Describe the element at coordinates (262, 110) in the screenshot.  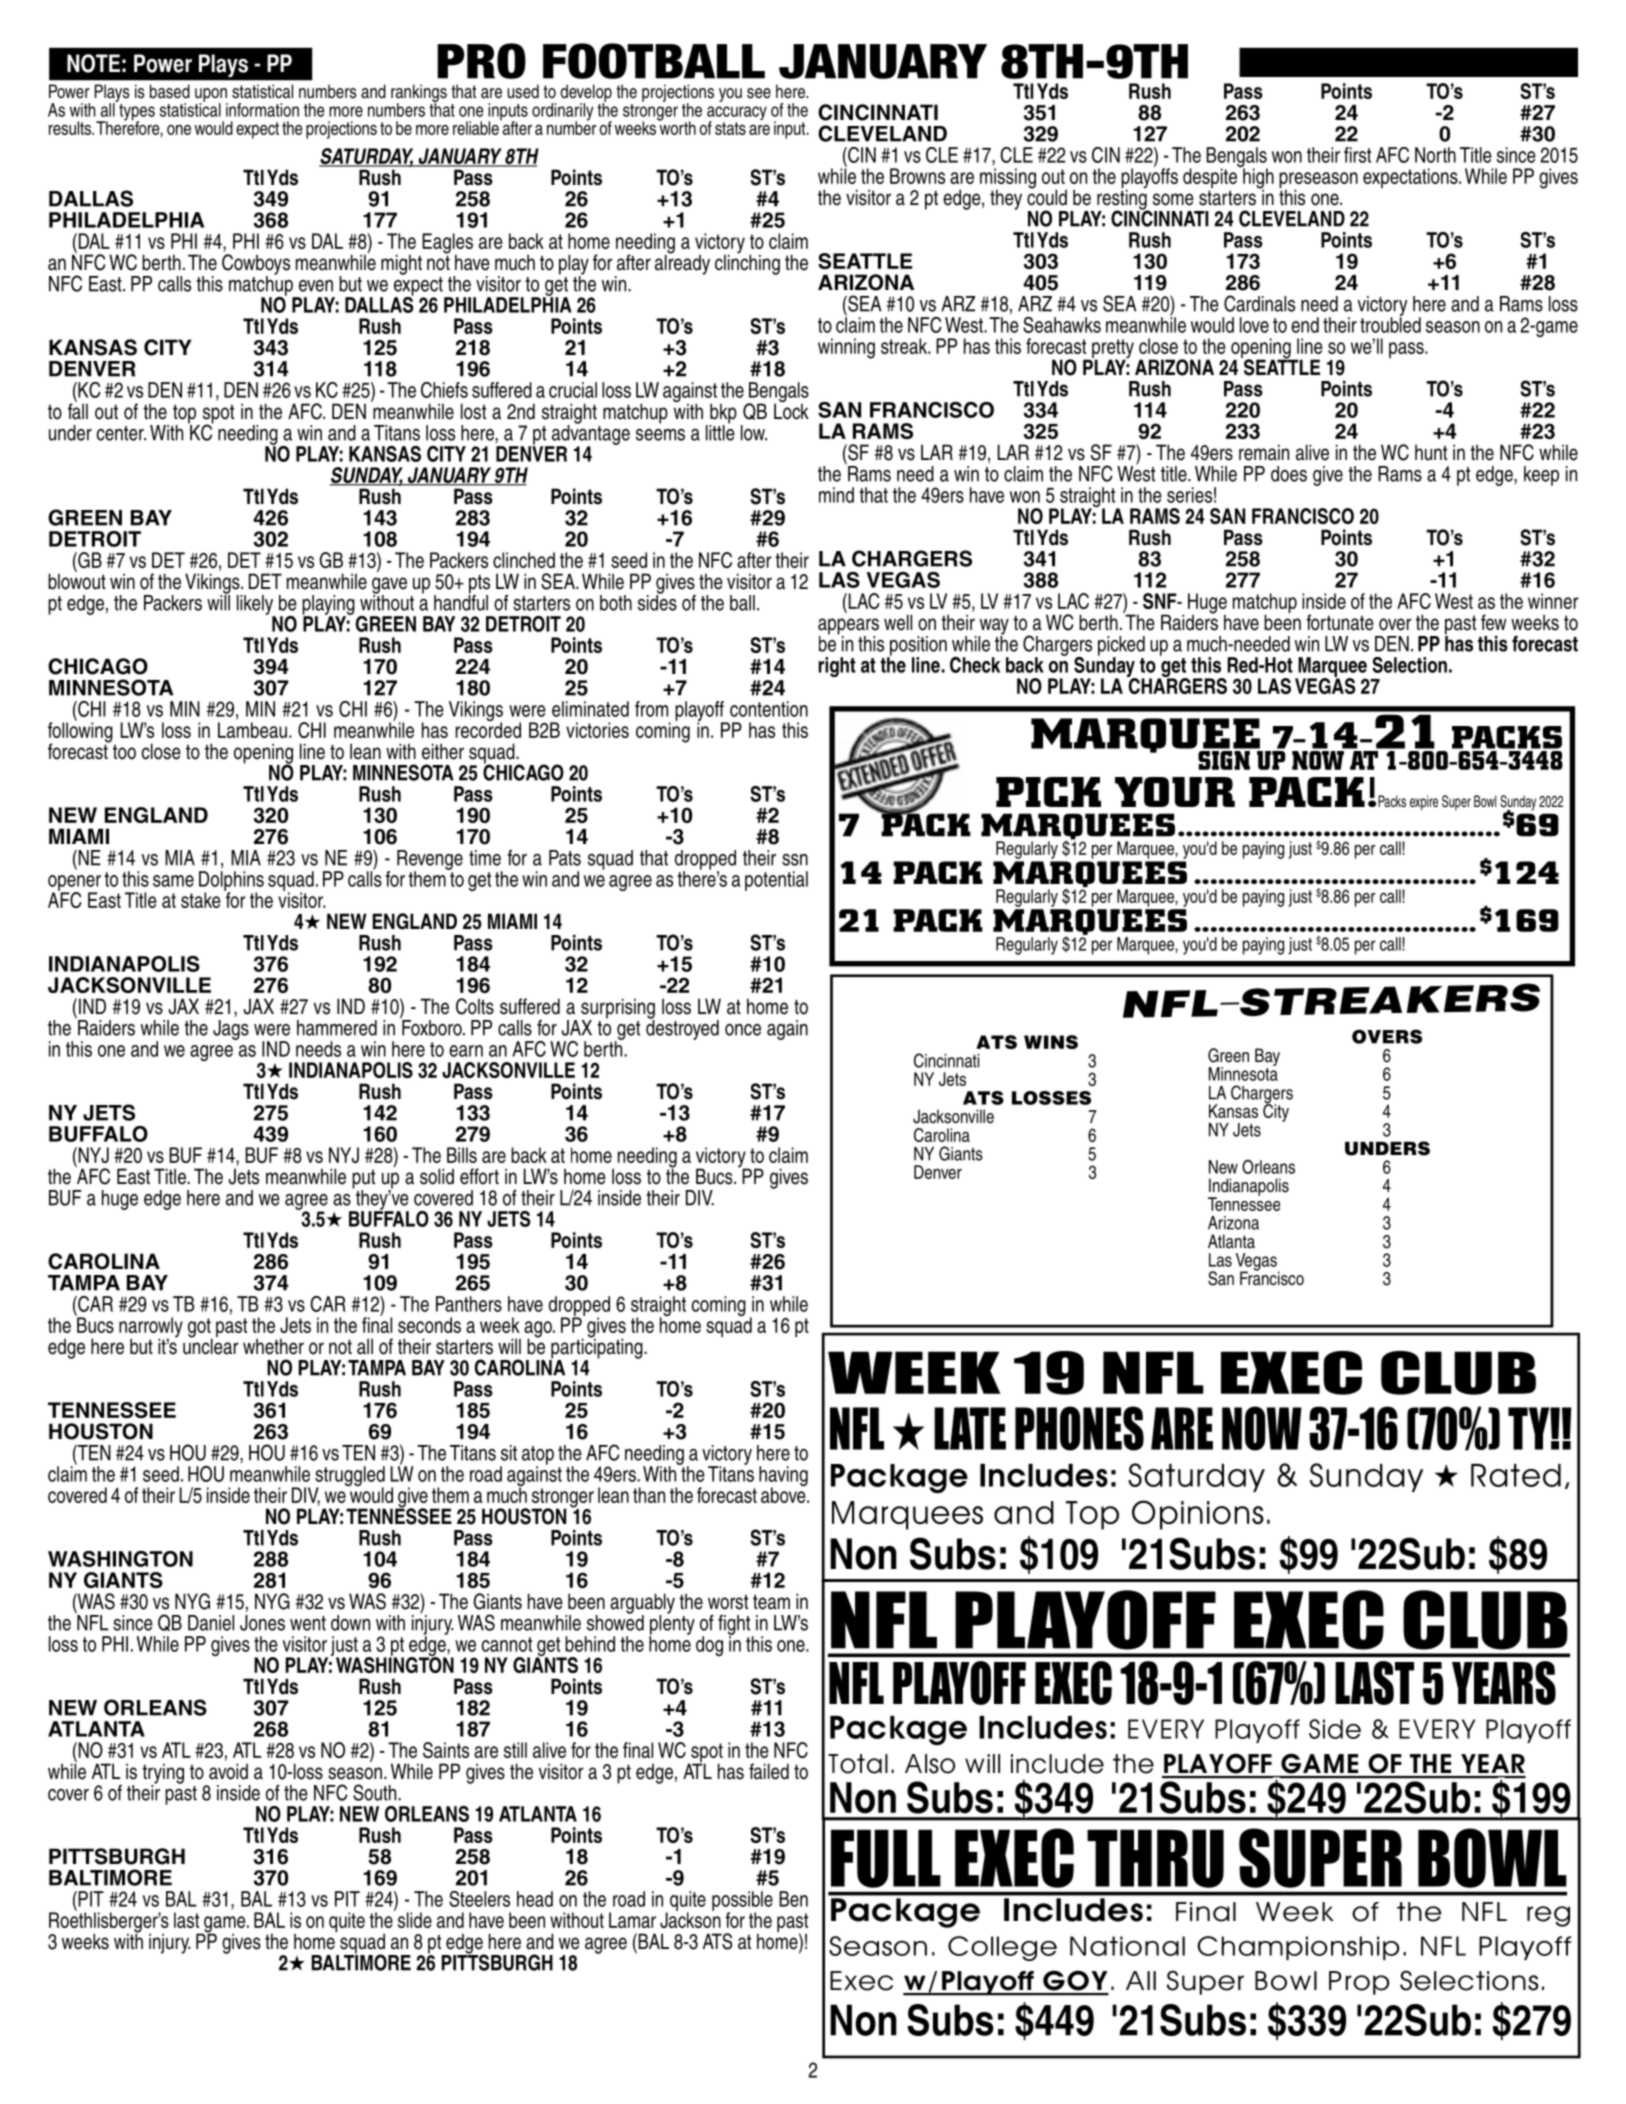
I see `information` at that location.
